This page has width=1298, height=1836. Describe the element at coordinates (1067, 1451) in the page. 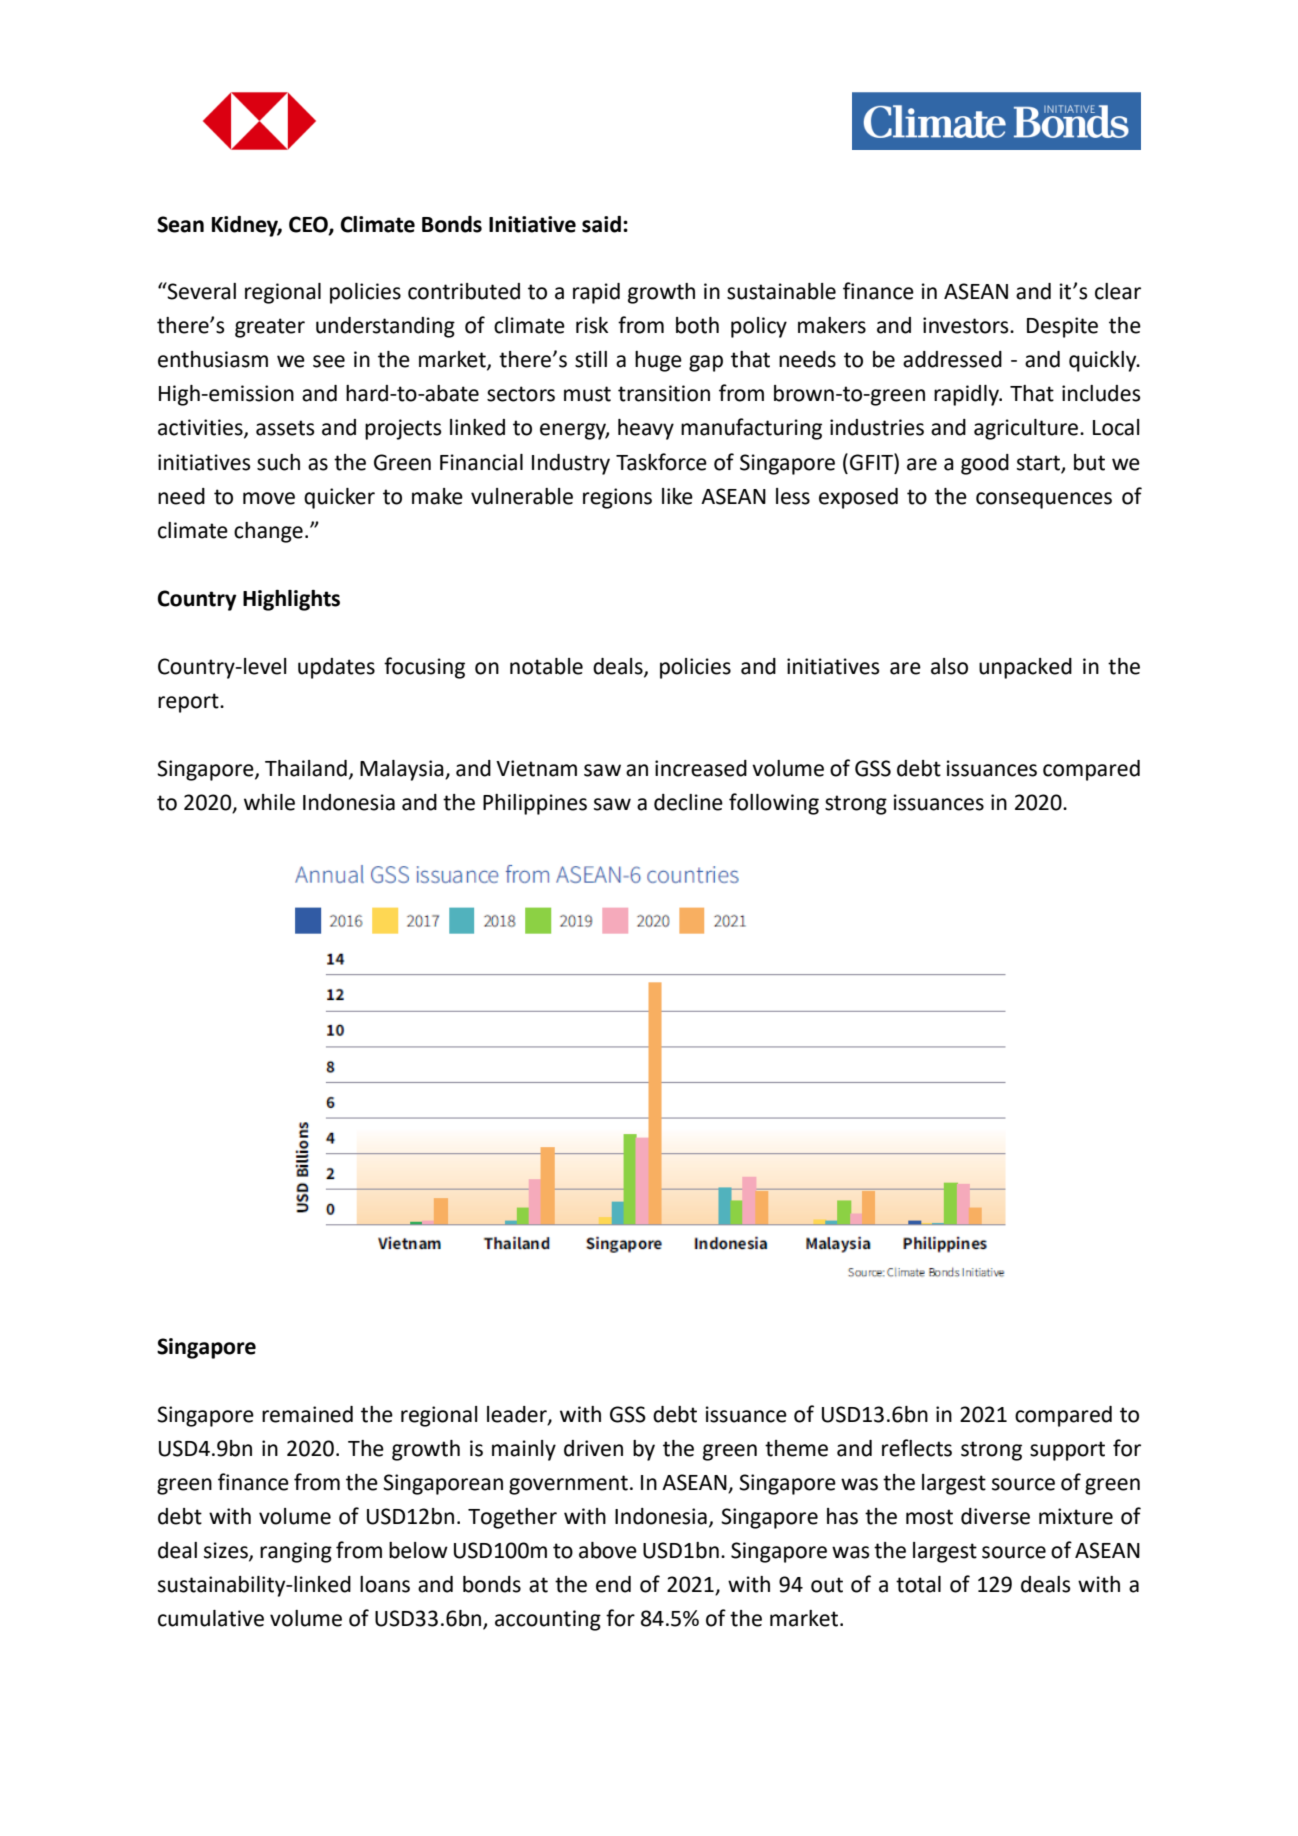

I see `support` at that location.
